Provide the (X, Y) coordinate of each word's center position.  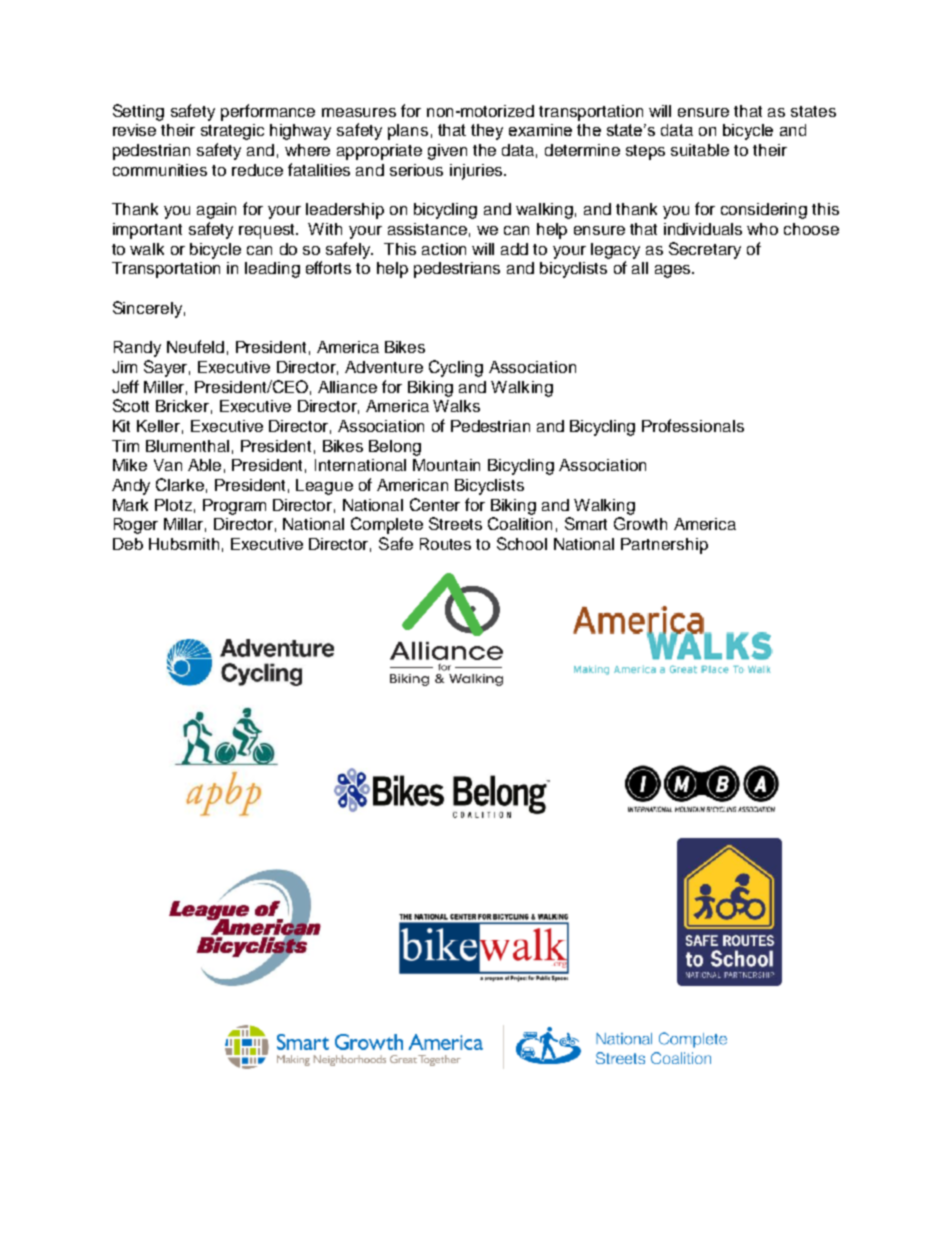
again (216, 211)
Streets (455, 523)
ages (674, 271)
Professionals (693, 425)
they (487, 132)
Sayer (167, 368)
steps (645, 152)
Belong (395, 448)
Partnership (664, 546)
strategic (232, 132)
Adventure (384, 367)
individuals (703, 229)
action (444, 249)
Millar (185, 525)
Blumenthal (187, 446)
